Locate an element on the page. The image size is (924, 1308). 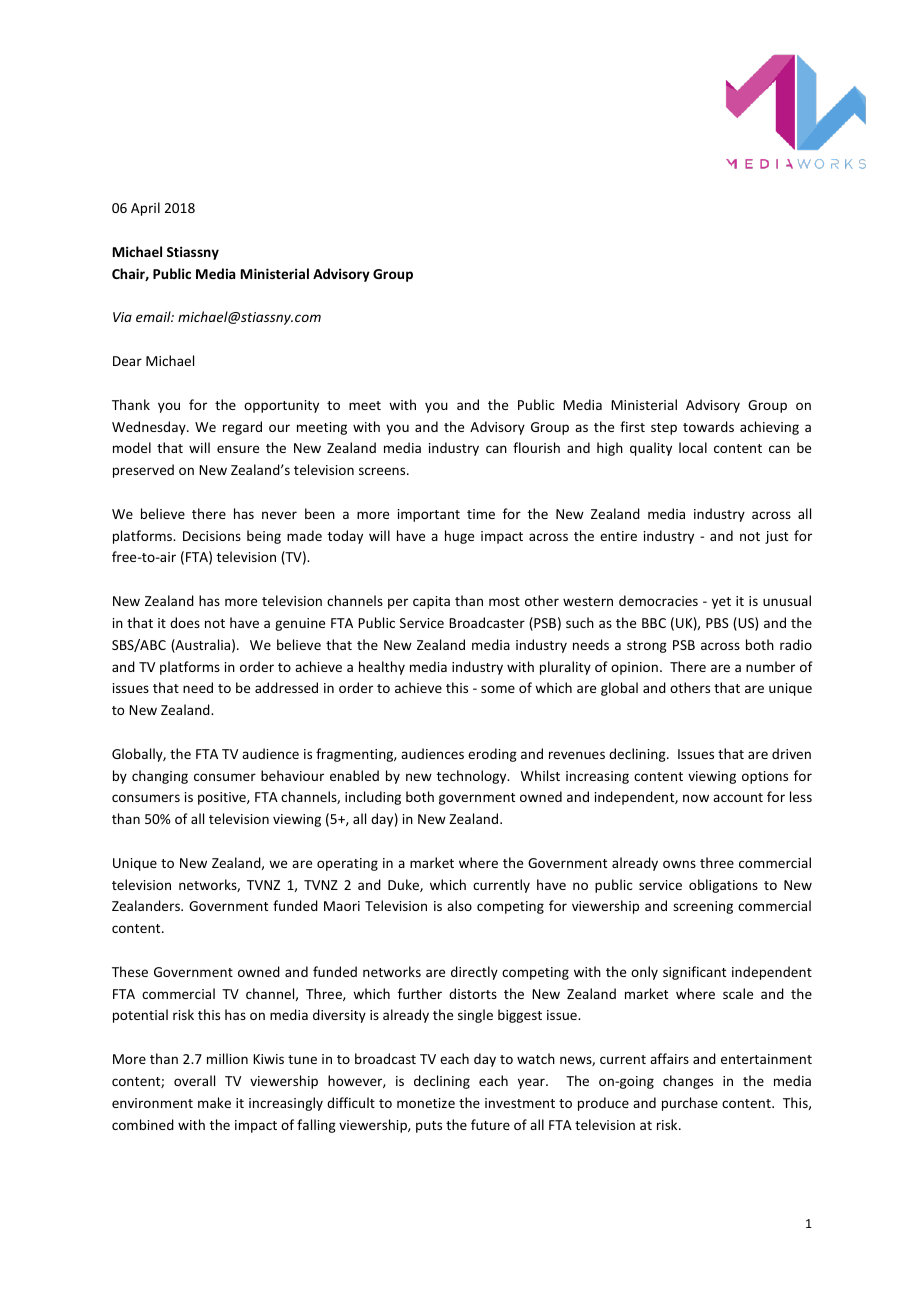
April is located at coordinates (145, 209).
